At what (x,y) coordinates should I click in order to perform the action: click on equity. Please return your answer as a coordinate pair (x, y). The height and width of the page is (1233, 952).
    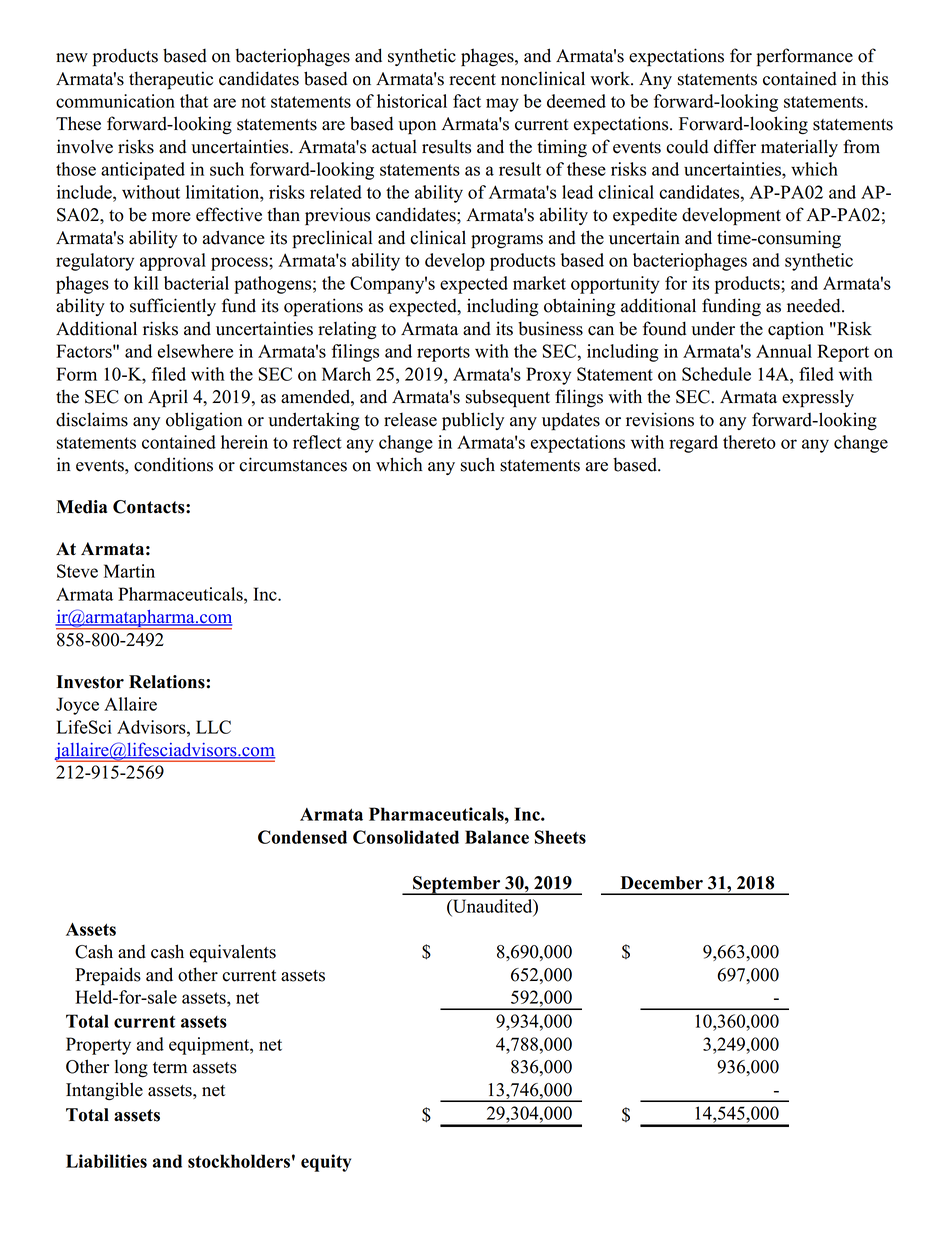
    Looking at the image, I should click on (326, 1163).
